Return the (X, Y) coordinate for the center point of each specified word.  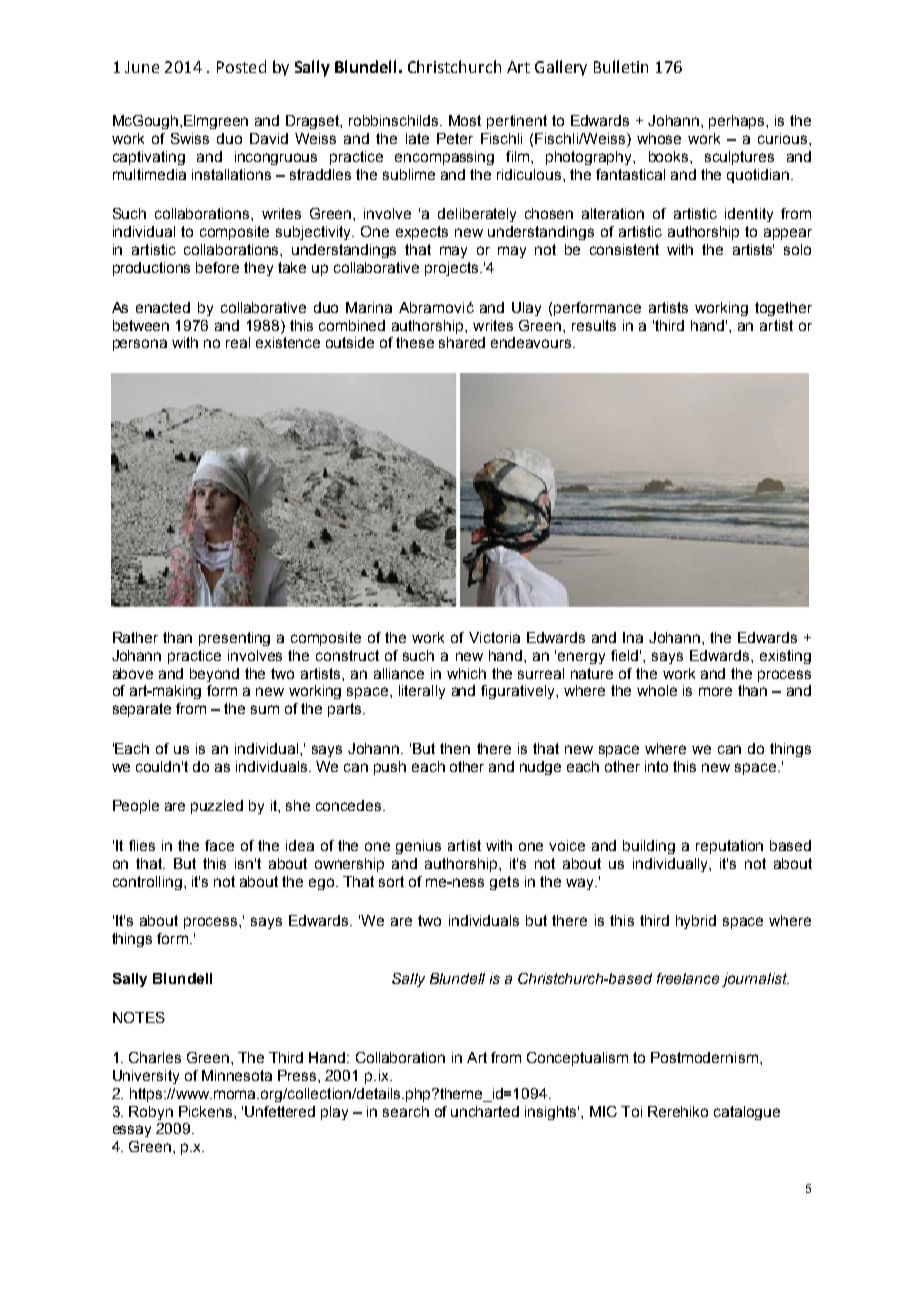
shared (462, 342)
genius (418, 847)
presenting (234, 639)
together (783, 309)
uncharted (485, 1111)
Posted (241, 66)
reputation (729, 847)
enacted (163, 307)
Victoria (494, 637)
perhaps (738, 122)
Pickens (205, 1111)
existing (785, 657)
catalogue (747, 1113)
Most (465, 120)
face (219, 845)
